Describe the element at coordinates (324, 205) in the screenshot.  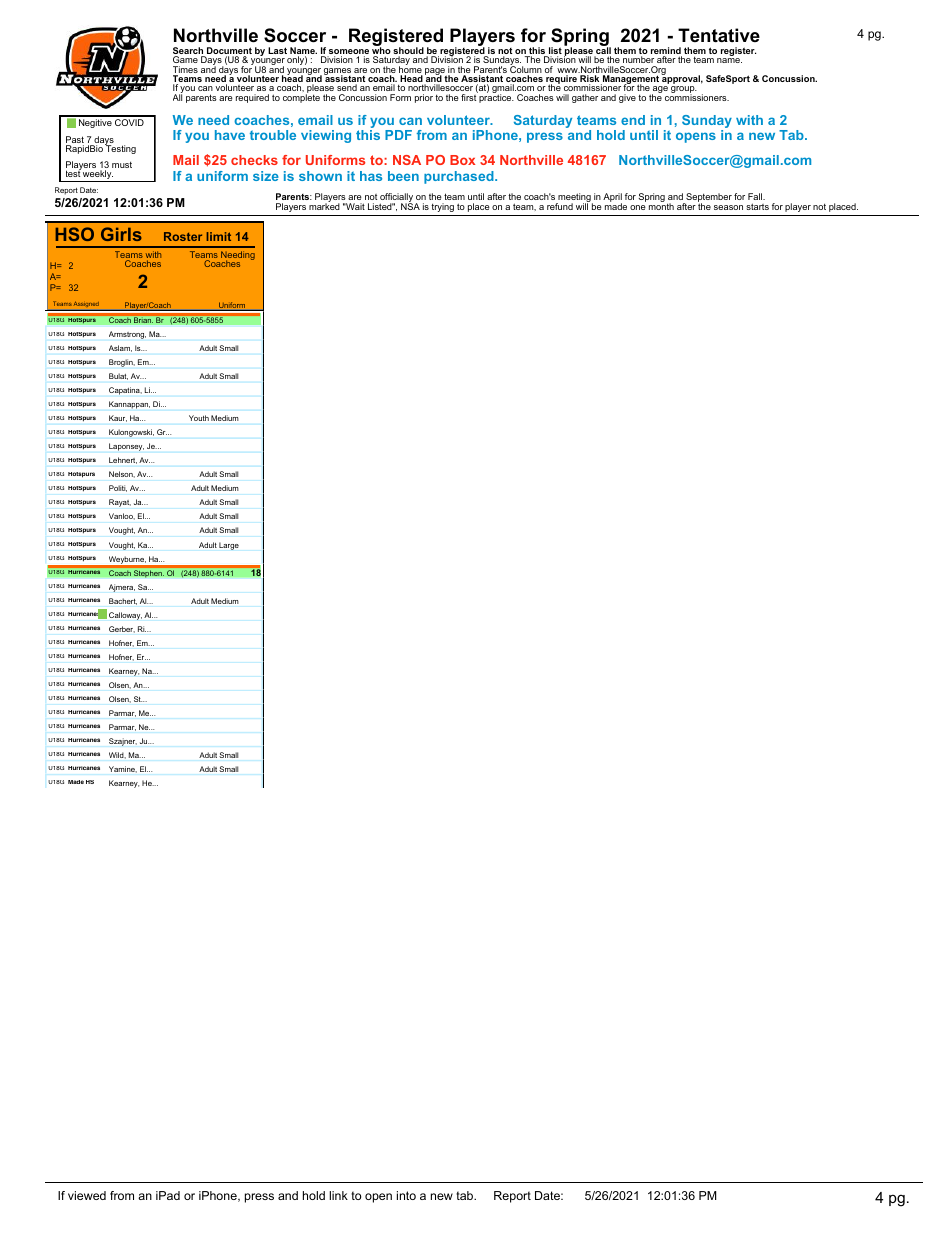
I see `marked` at that location.
